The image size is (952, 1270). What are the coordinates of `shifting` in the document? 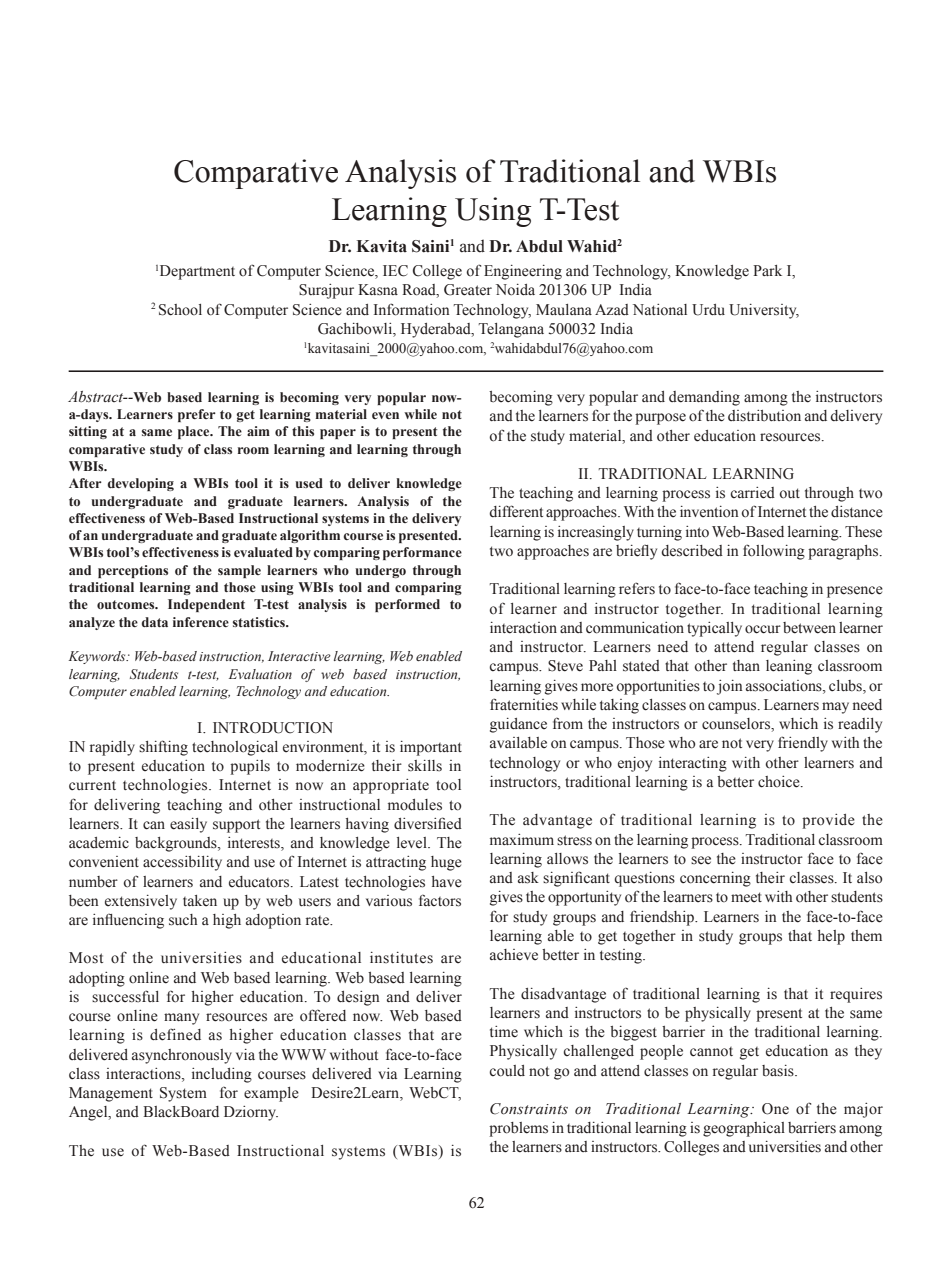 It's located at (163, 748).
